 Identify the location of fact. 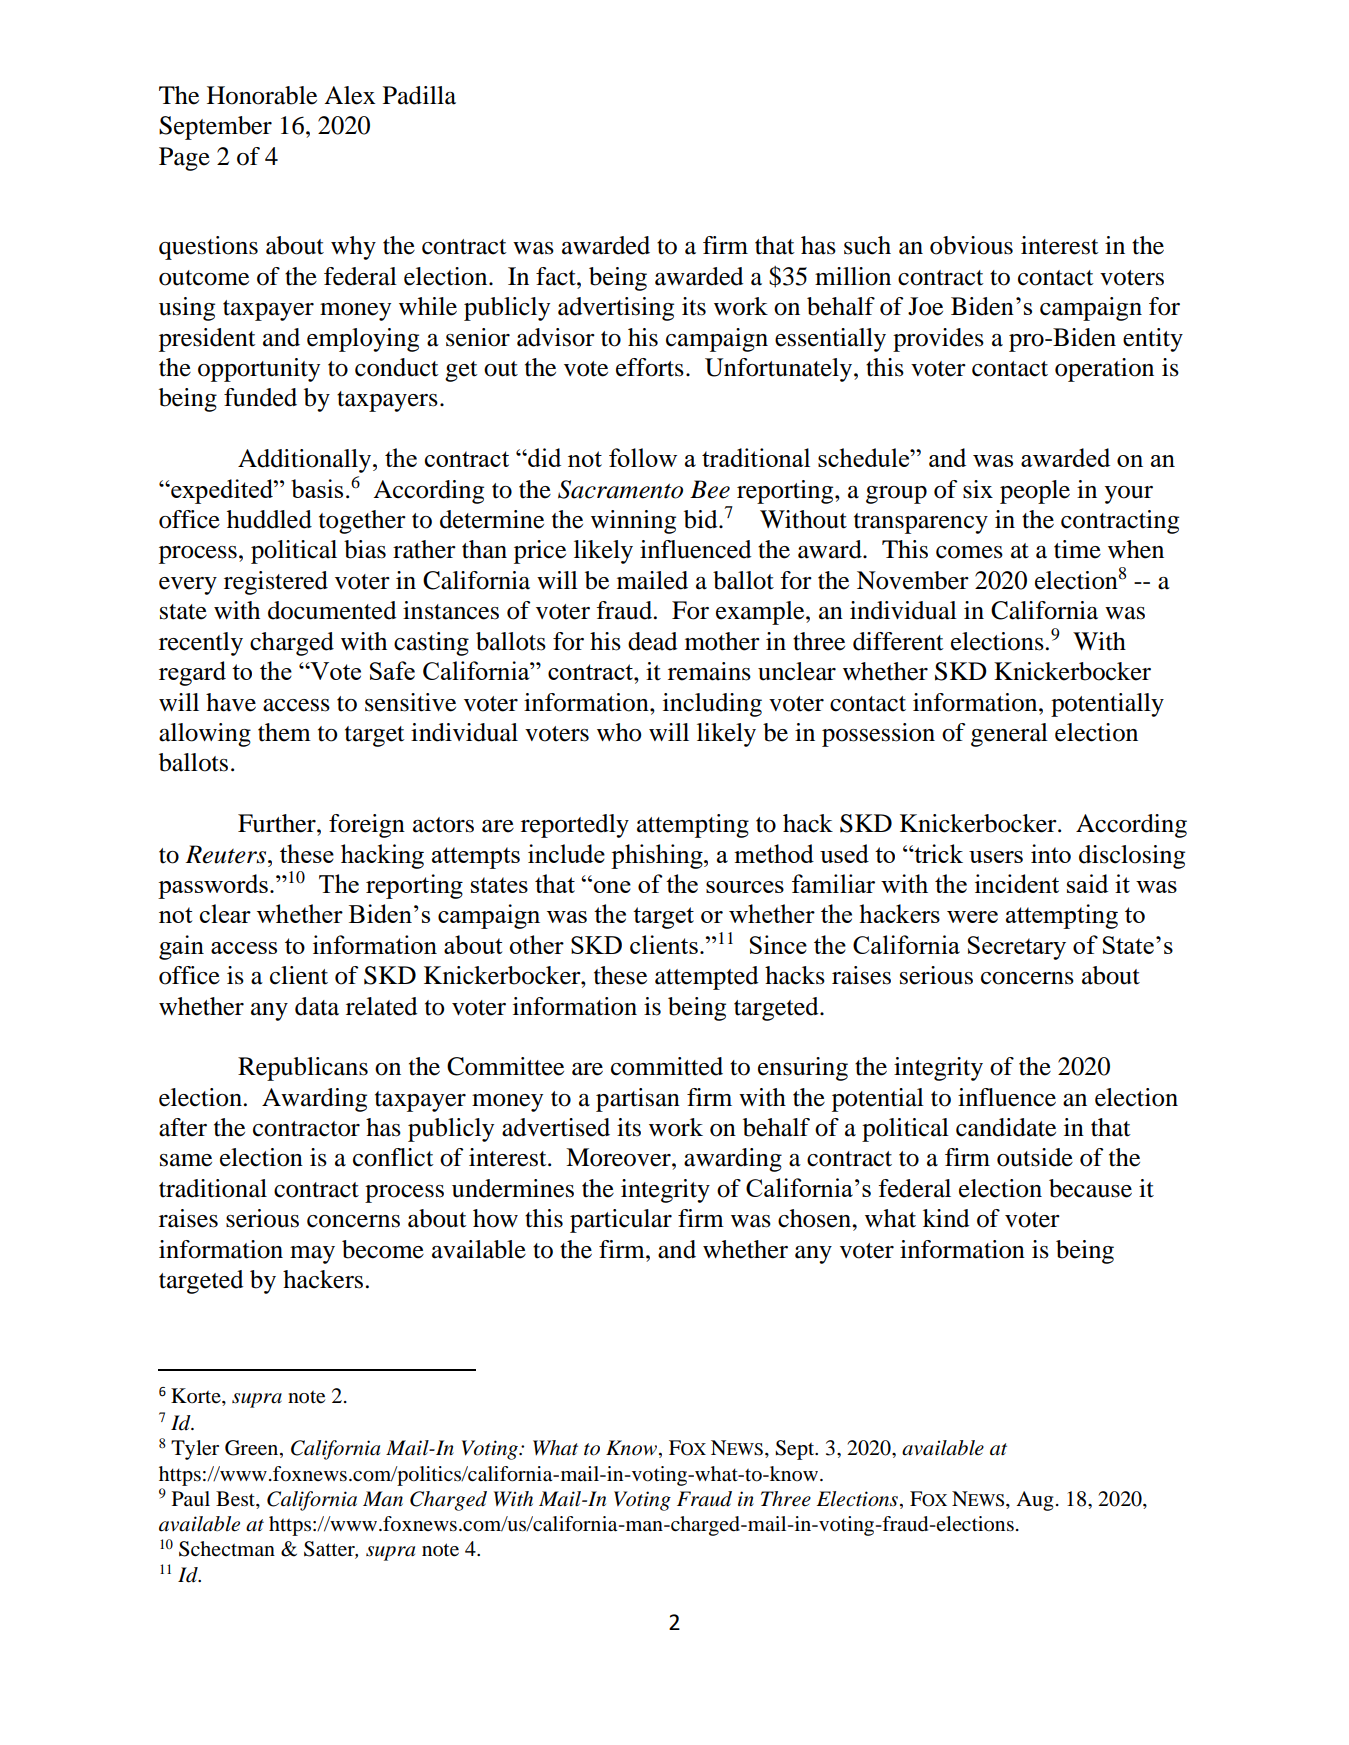
(557, 276).
